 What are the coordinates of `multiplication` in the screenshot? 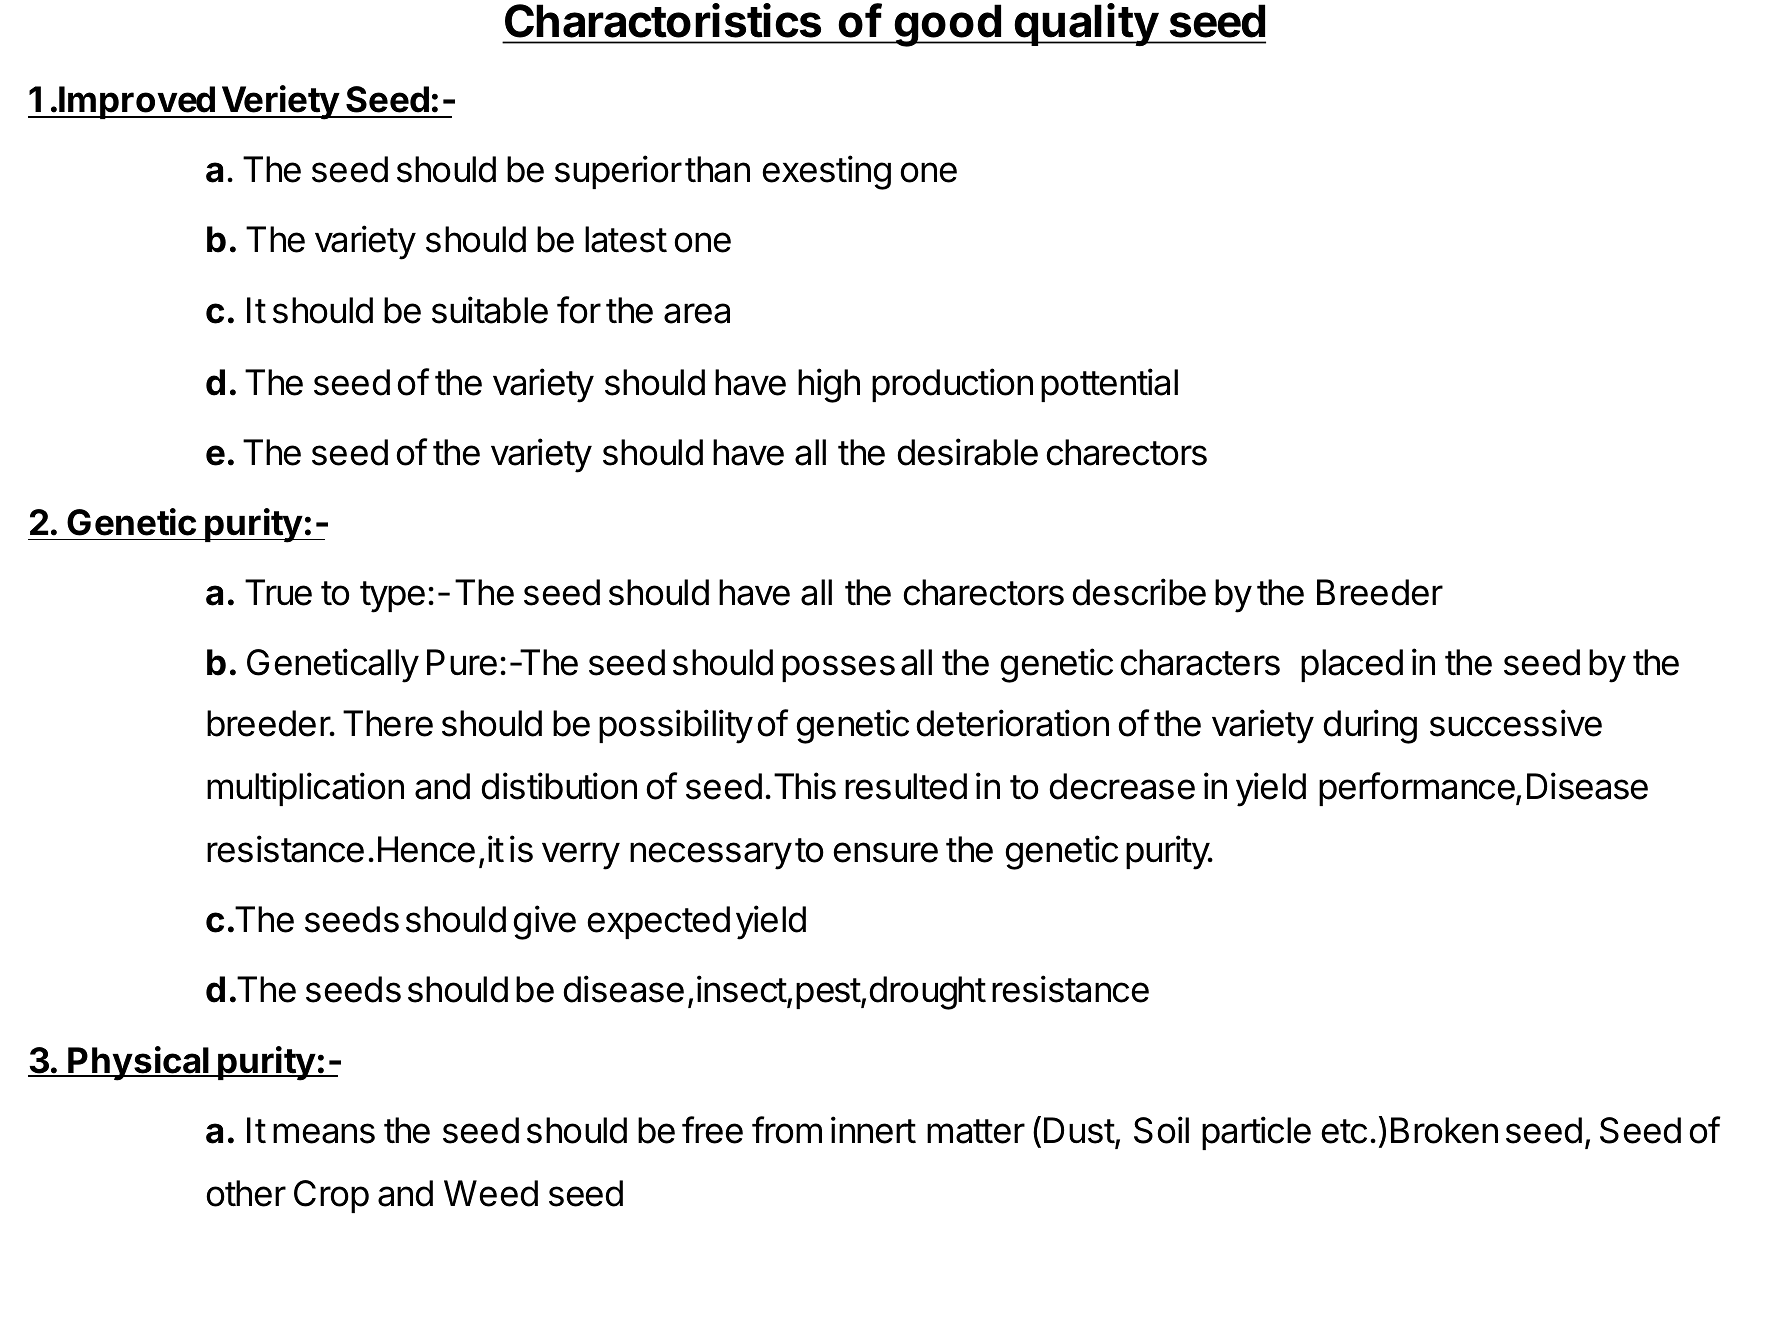 It's located at (305, 789).
